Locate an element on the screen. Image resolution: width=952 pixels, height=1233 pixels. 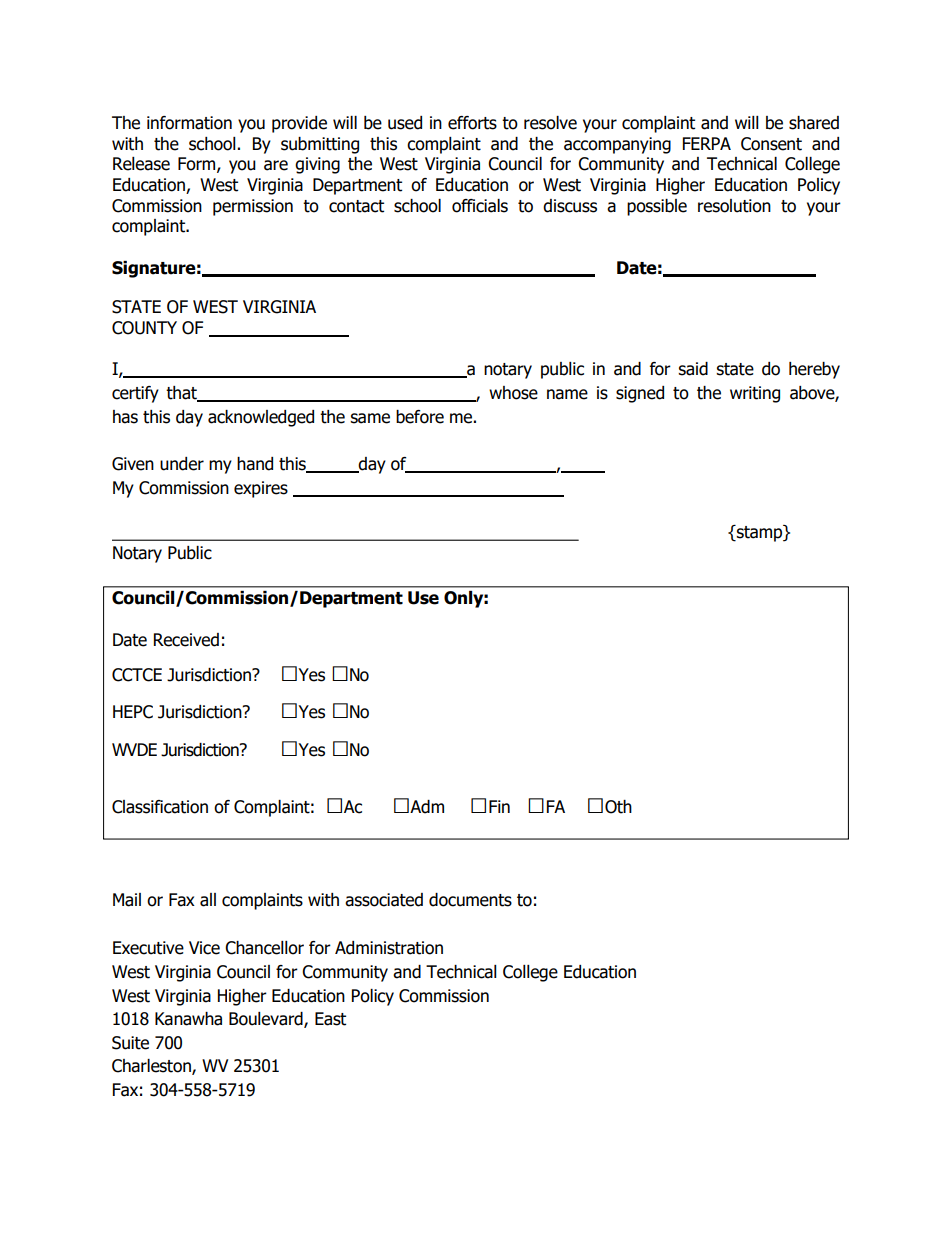
stamp is located at coordinates (759, 533).
